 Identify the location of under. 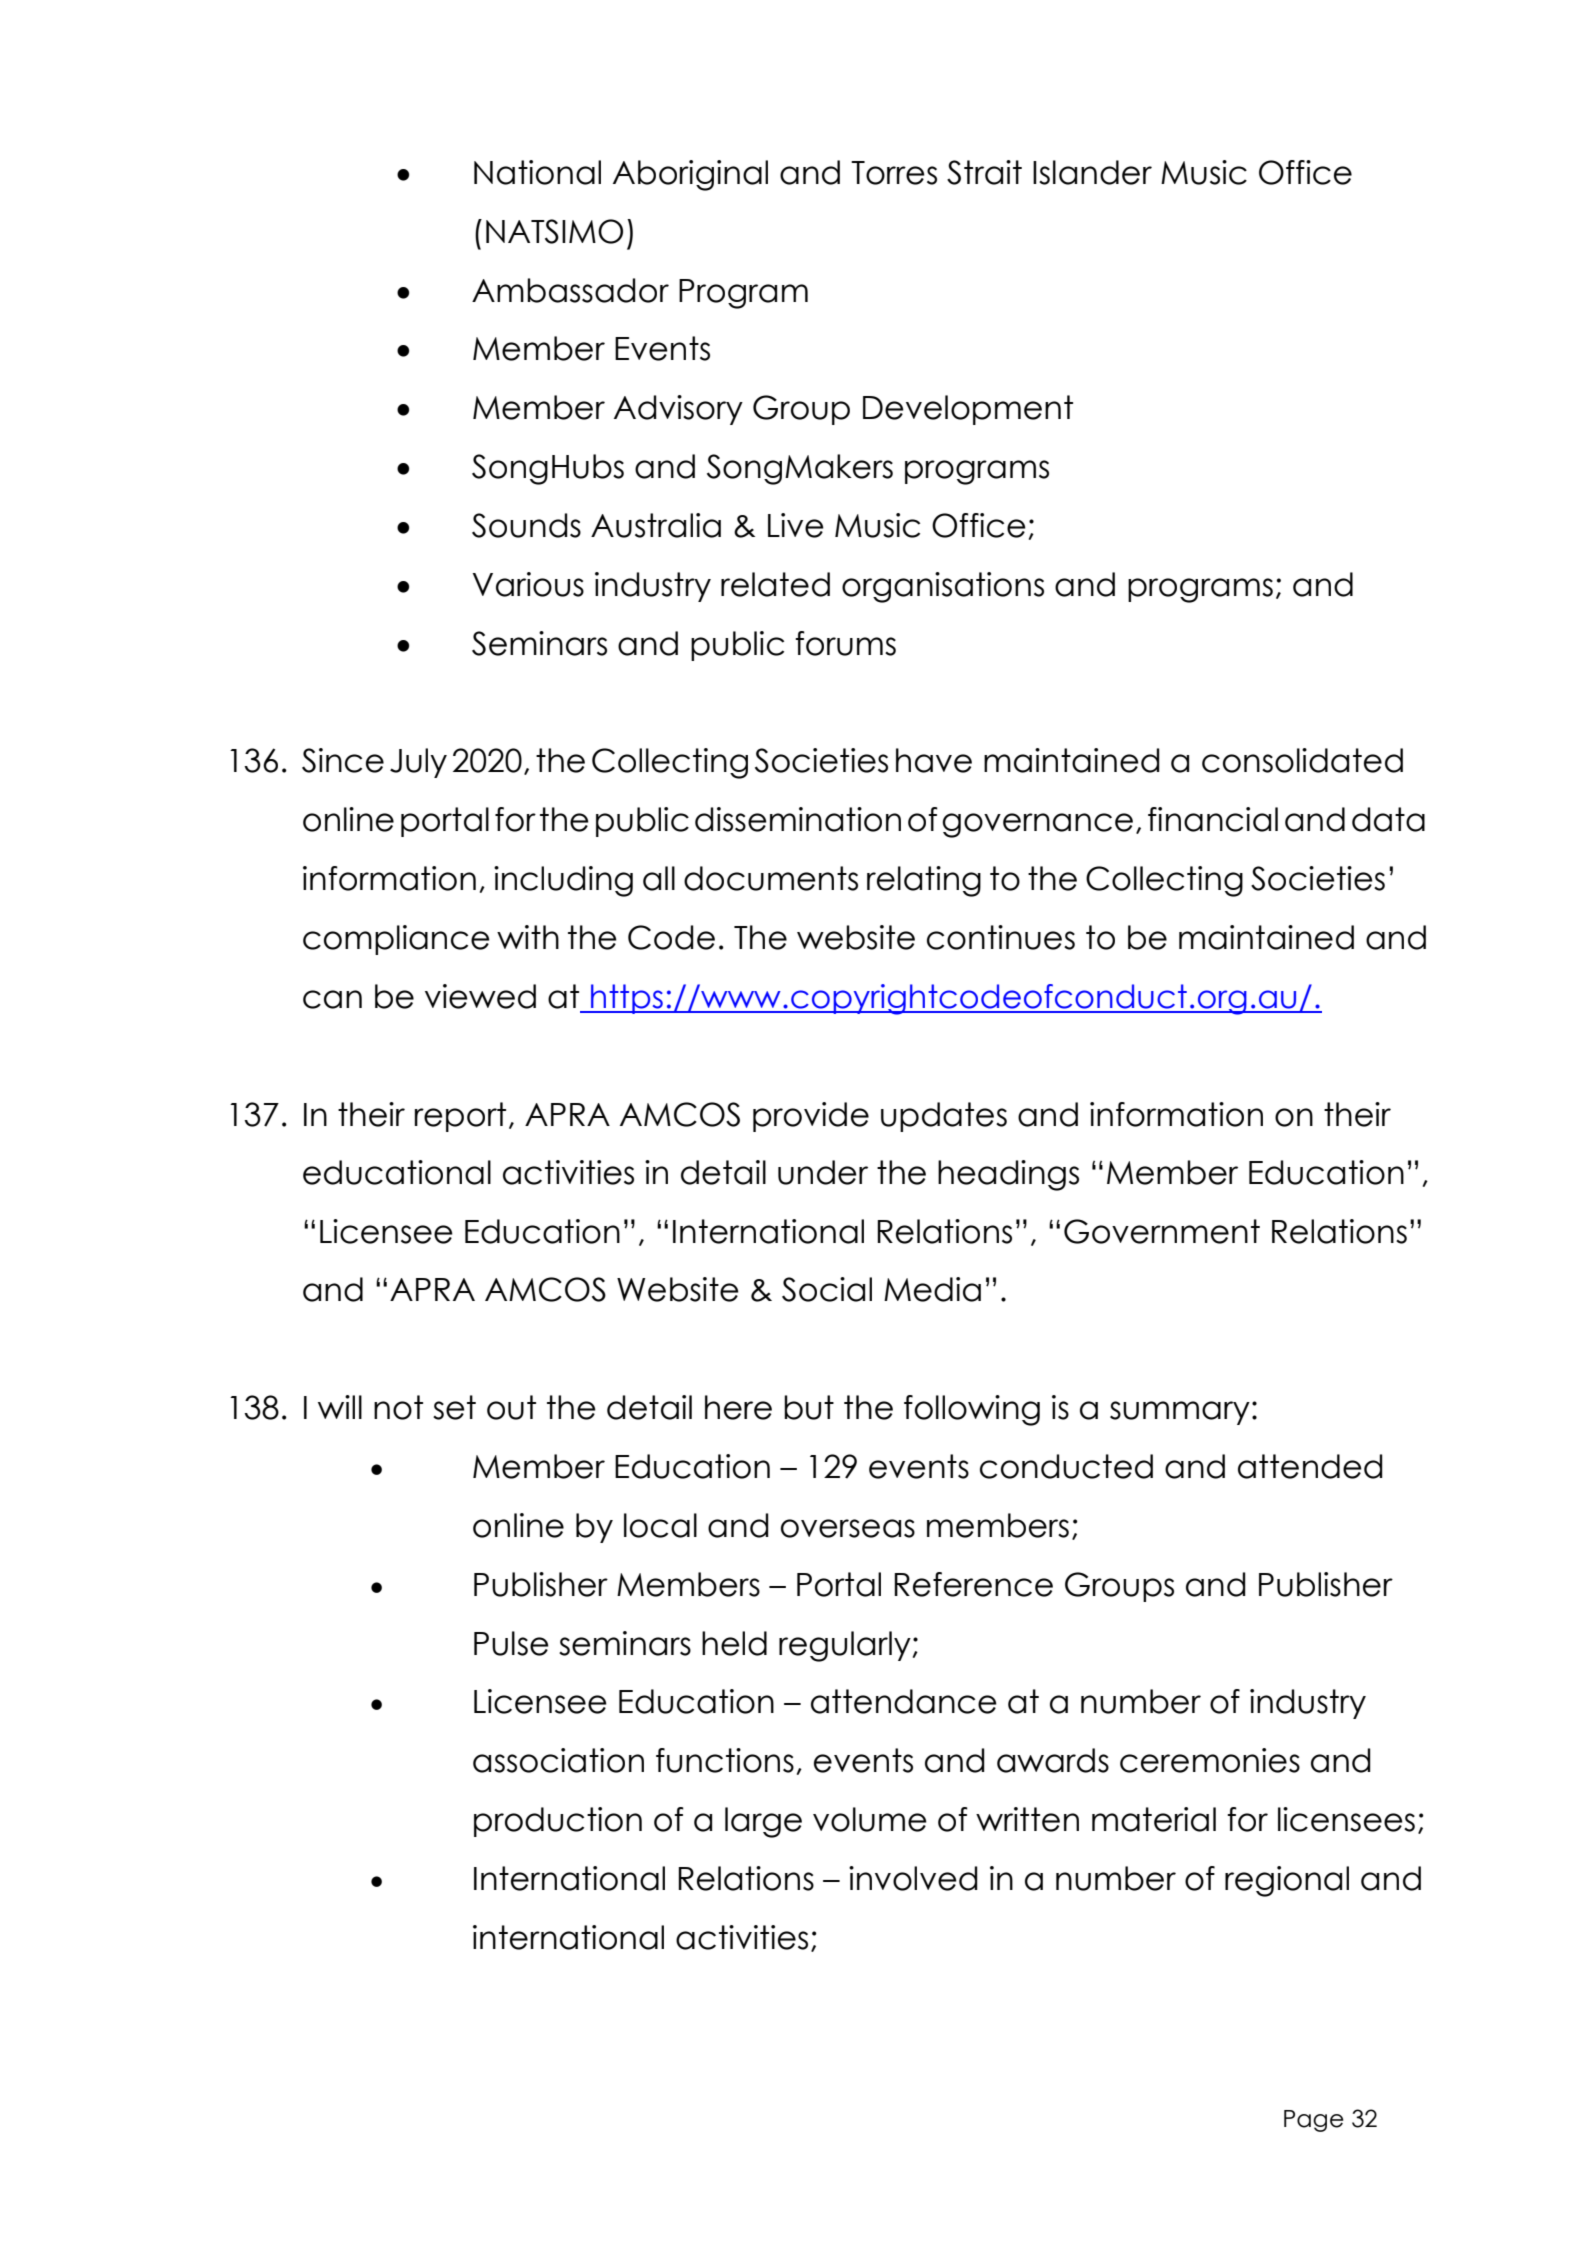
(823, 1172).
